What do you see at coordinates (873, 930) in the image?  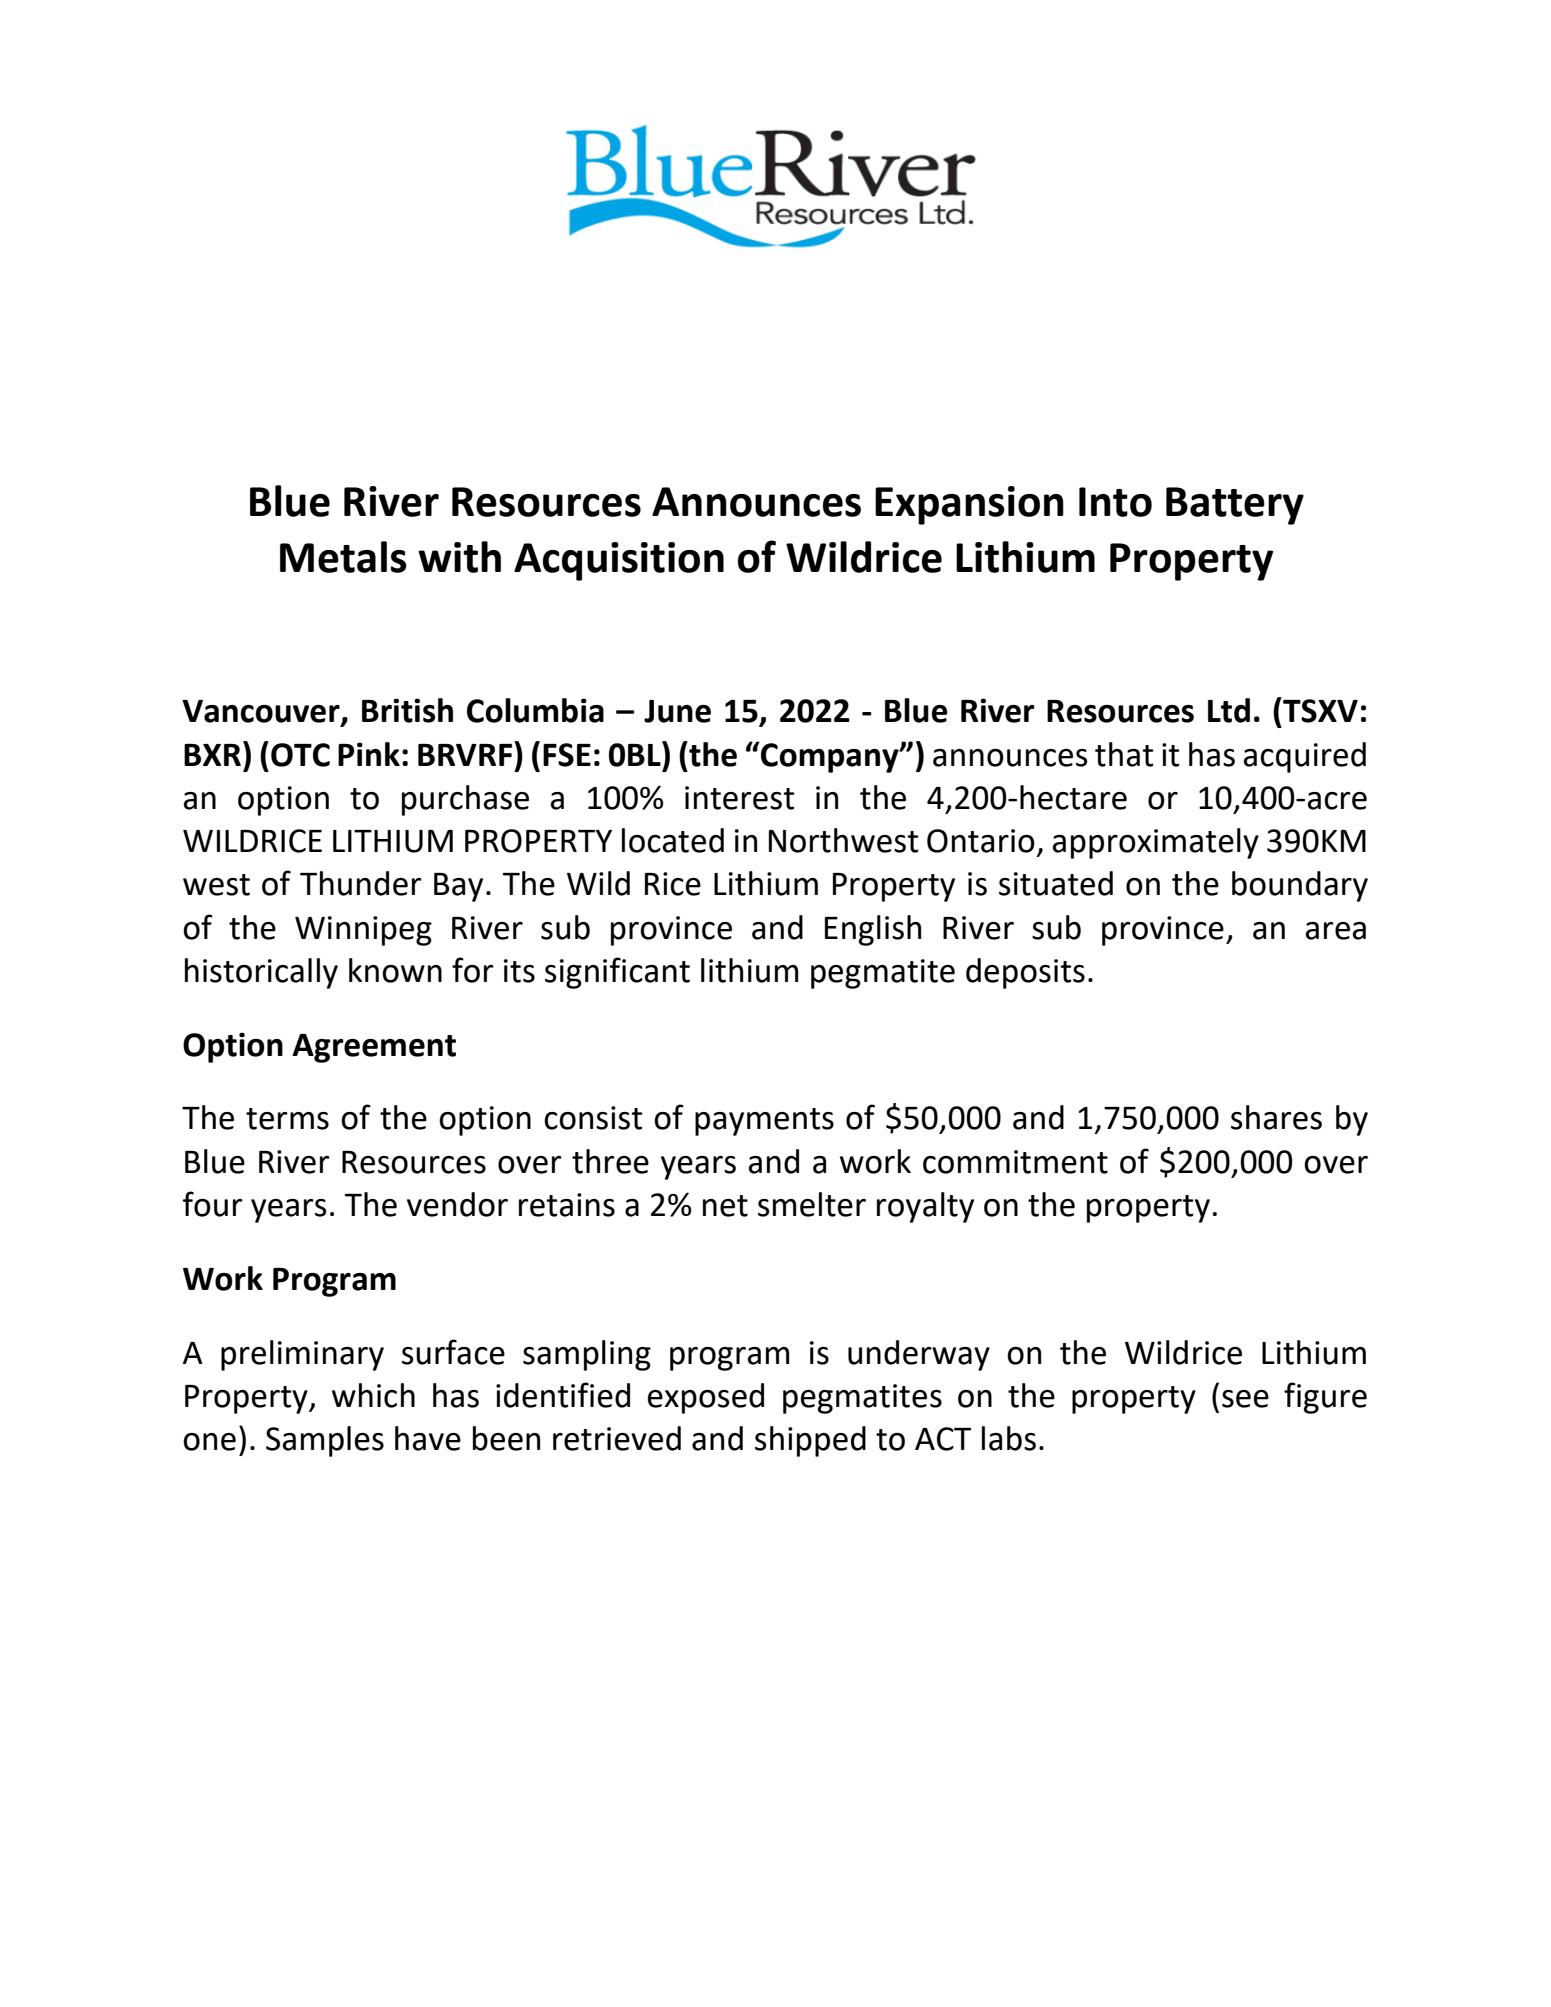 I see `English` at bounding box center [873, 930].
